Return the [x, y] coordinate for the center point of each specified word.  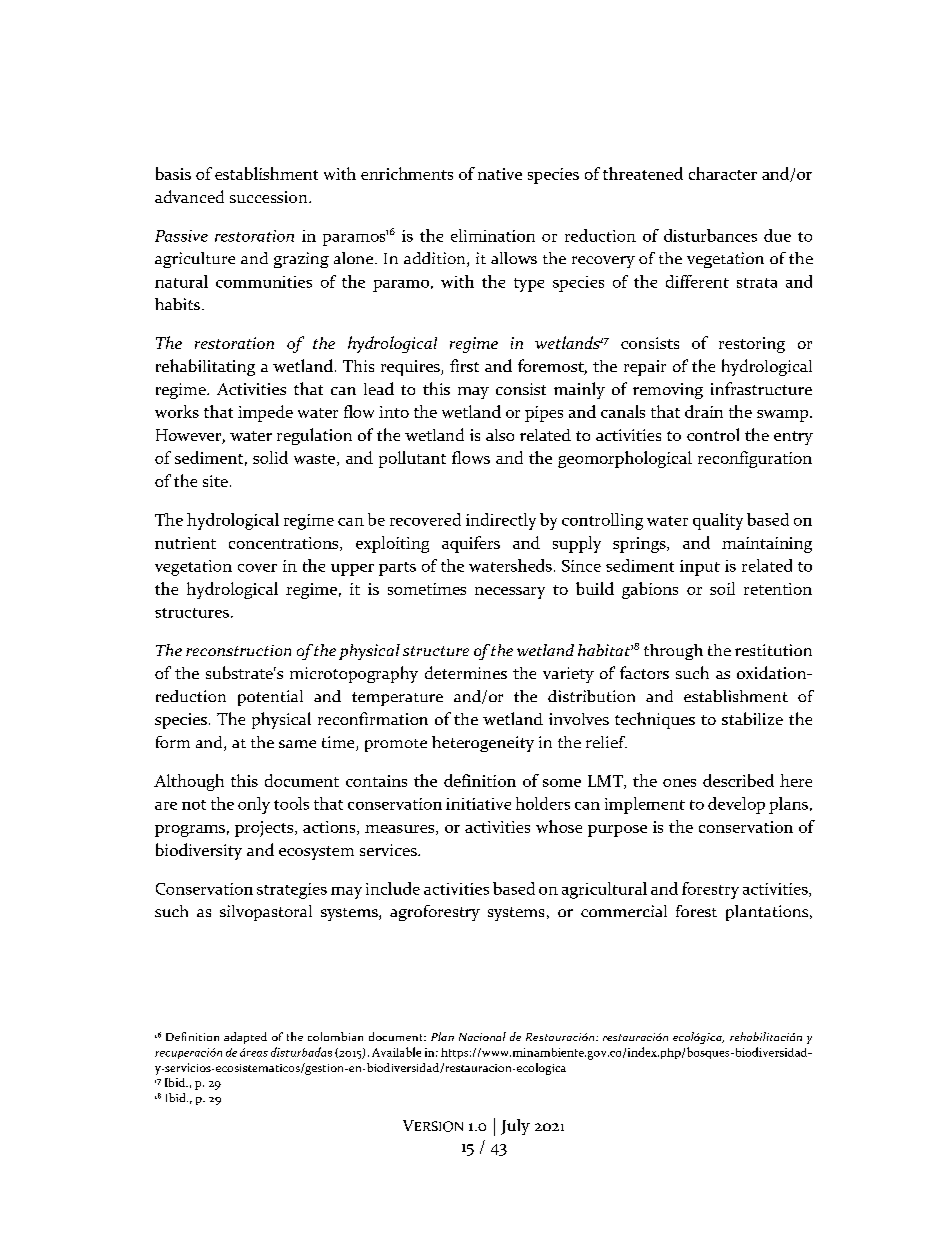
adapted [245, 1038]
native [500, 174]
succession [270, 197]
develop [736, 805]
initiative [478, 804]
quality [718, 521]
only [254, 805]
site [215, 481]
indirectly [501, 521]
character [723, 173]
